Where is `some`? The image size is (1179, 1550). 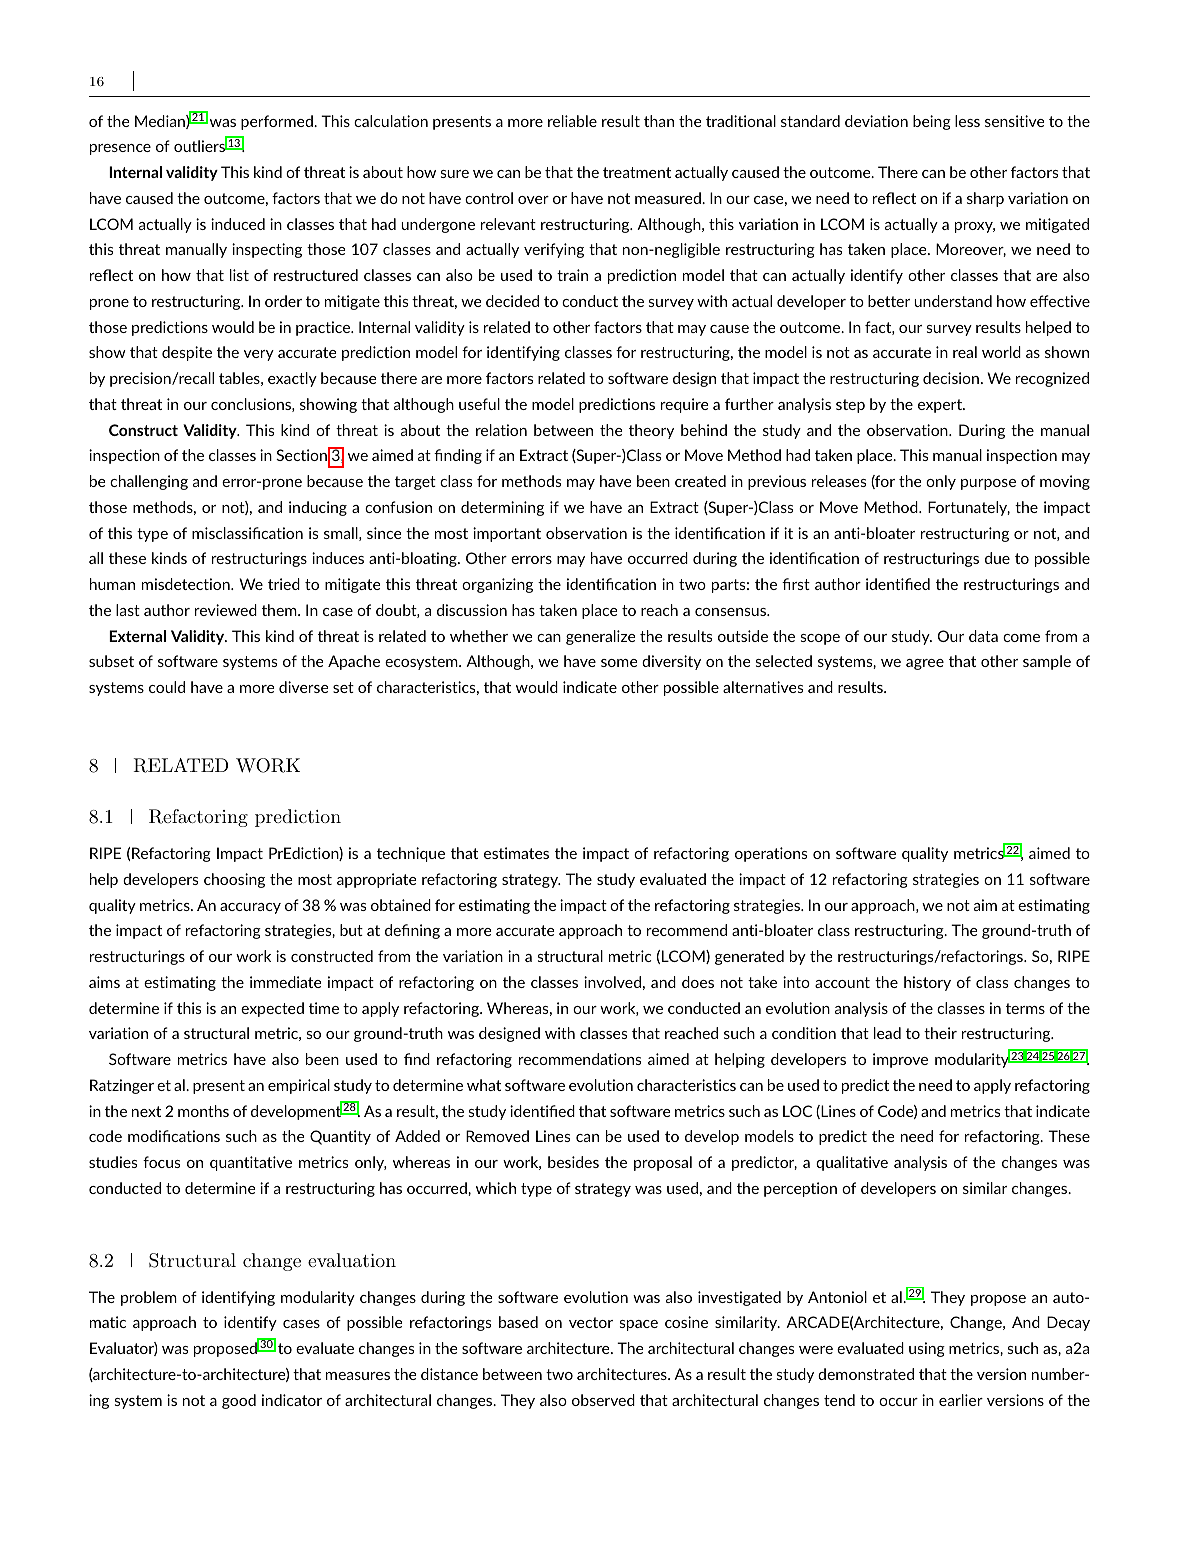
some is located at coordinates (619, 663).
